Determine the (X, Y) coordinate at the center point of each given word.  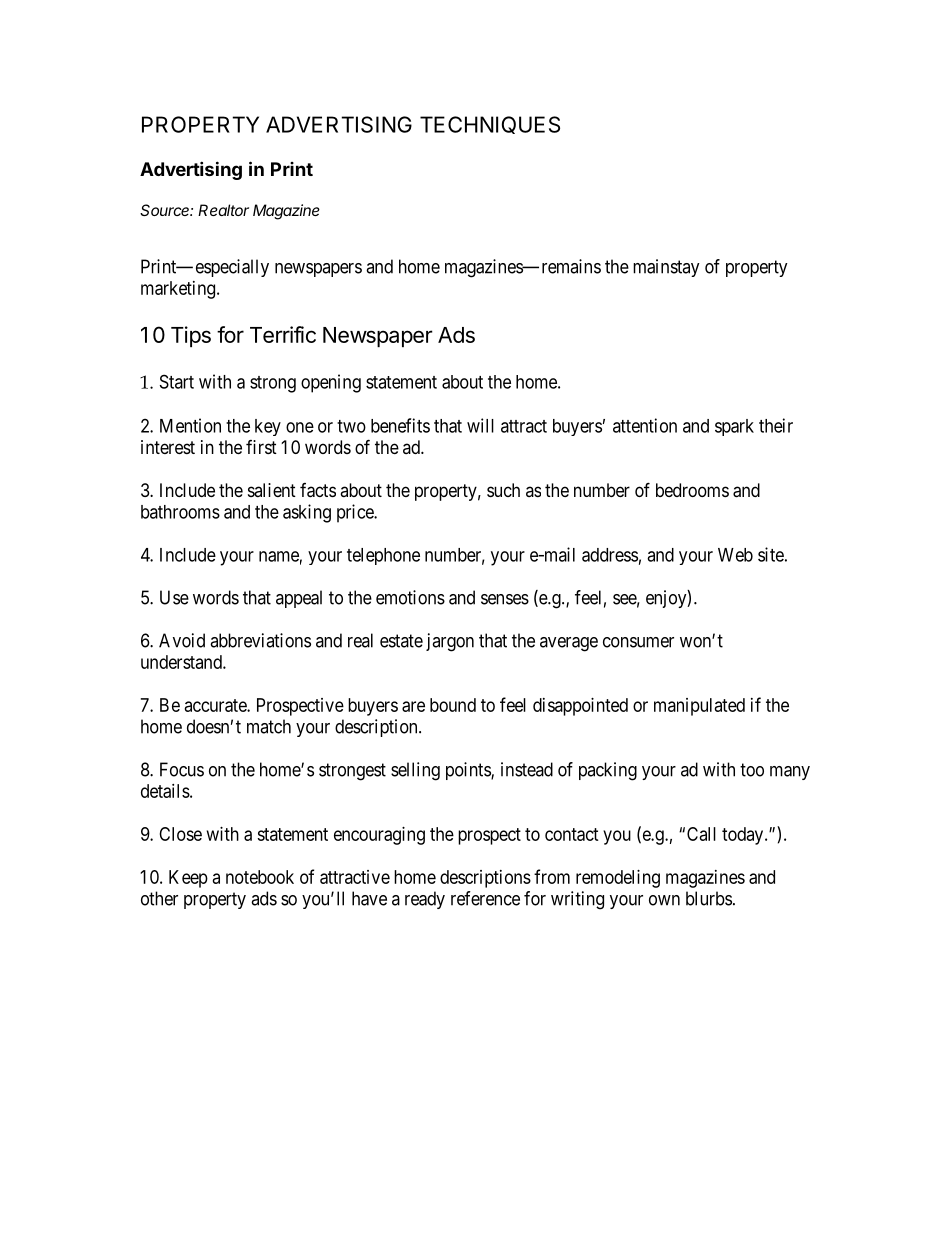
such (503, 490)
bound (453, 705)
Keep (188, 879)
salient (272, 490)
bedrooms (692, 490)
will (480, 425)
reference (485, 898)
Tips (191, 336)
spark (734, 427)
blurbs (709, 898)
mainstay (666, 268)
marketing (179, 290)
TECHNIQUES (490, 125)
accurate (216, 705)
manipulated (699, 707)
